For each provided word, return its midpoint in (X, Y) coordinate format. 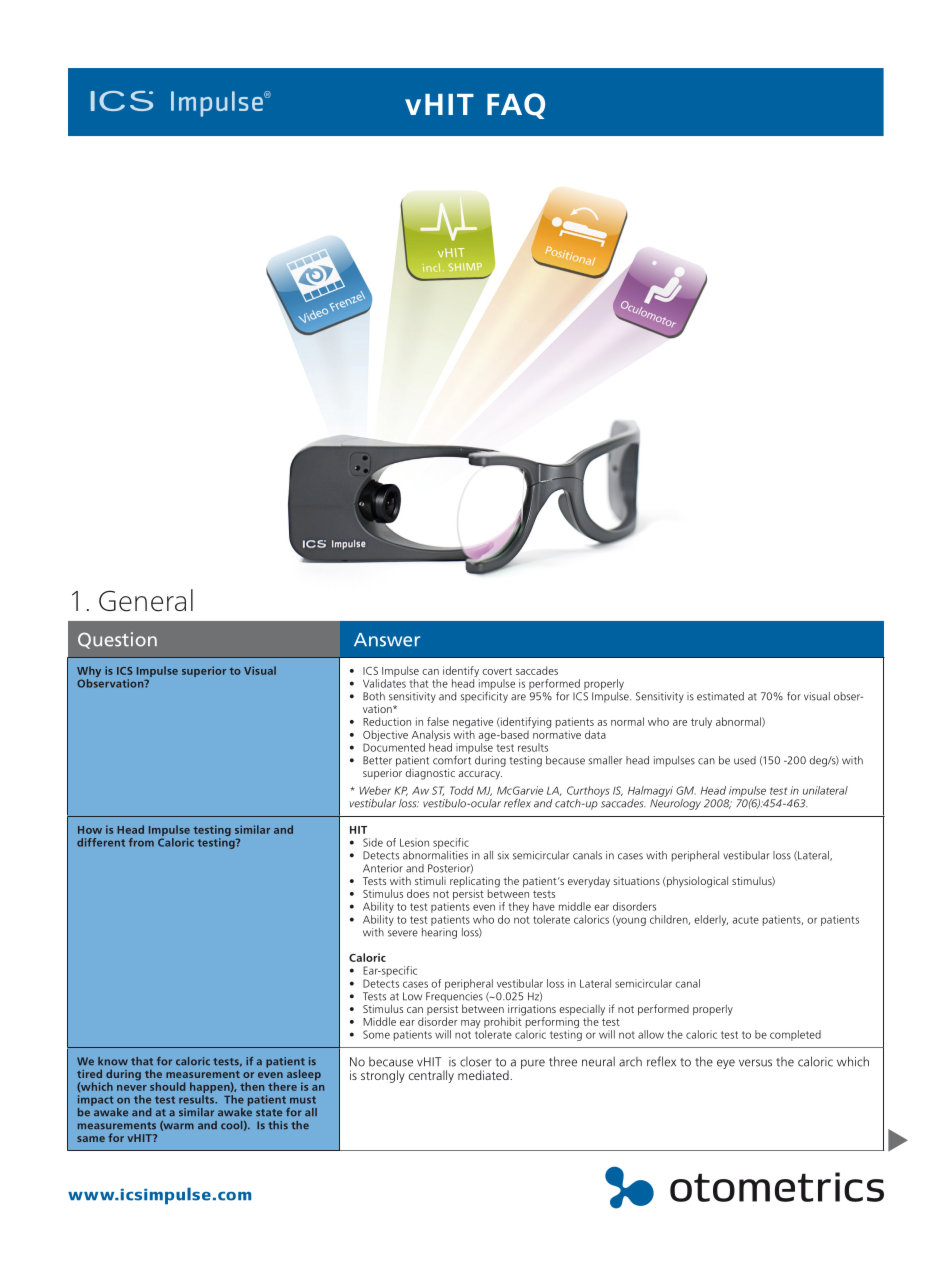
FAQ (516, 106)
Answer (387, 640)
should (167, 1086)
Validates (384, 683)
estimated (720, 696)
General (146, 600)
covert (497, 671)
